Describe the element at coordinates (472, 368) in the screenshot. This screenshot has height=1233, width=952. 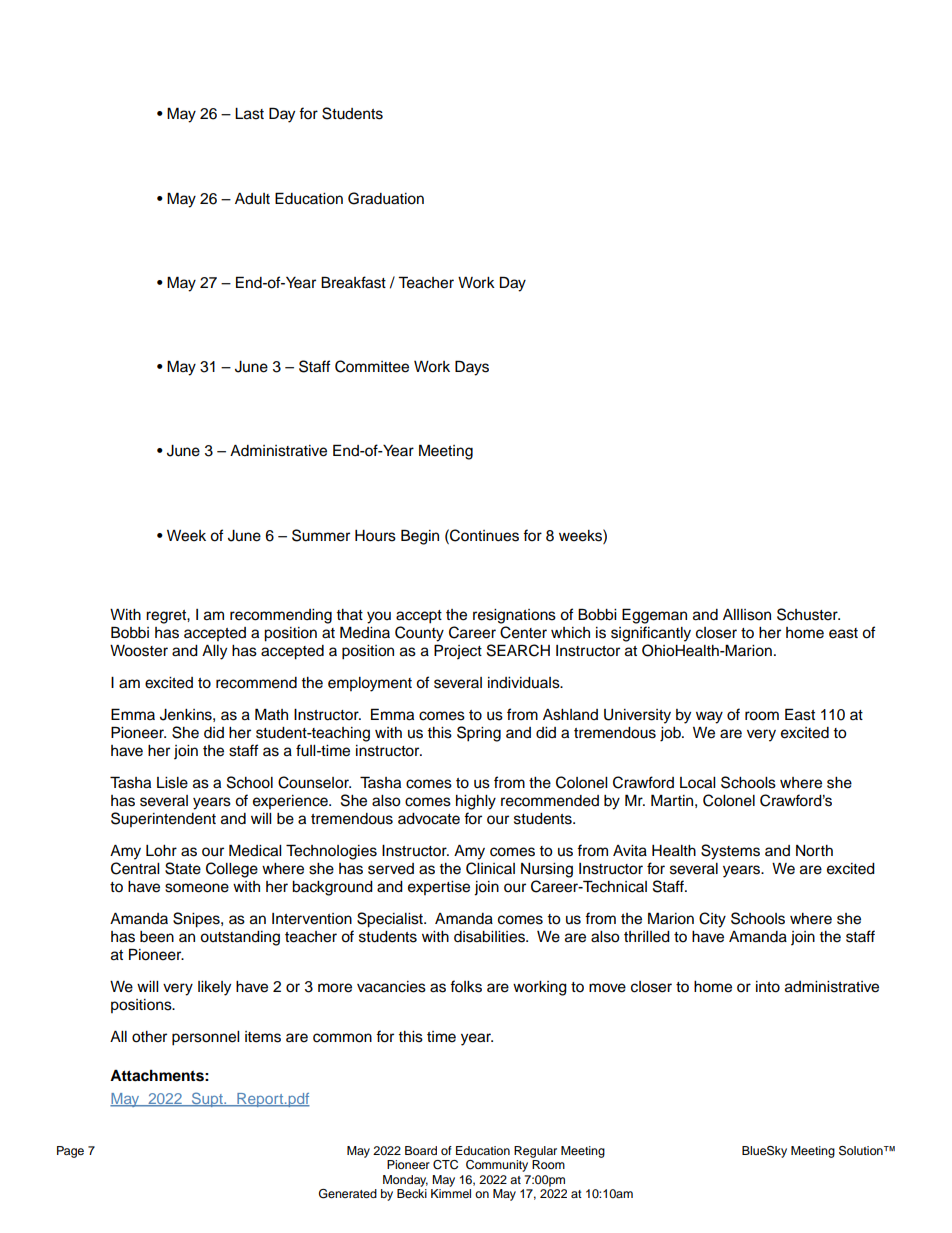
I see `Days` at that location.
